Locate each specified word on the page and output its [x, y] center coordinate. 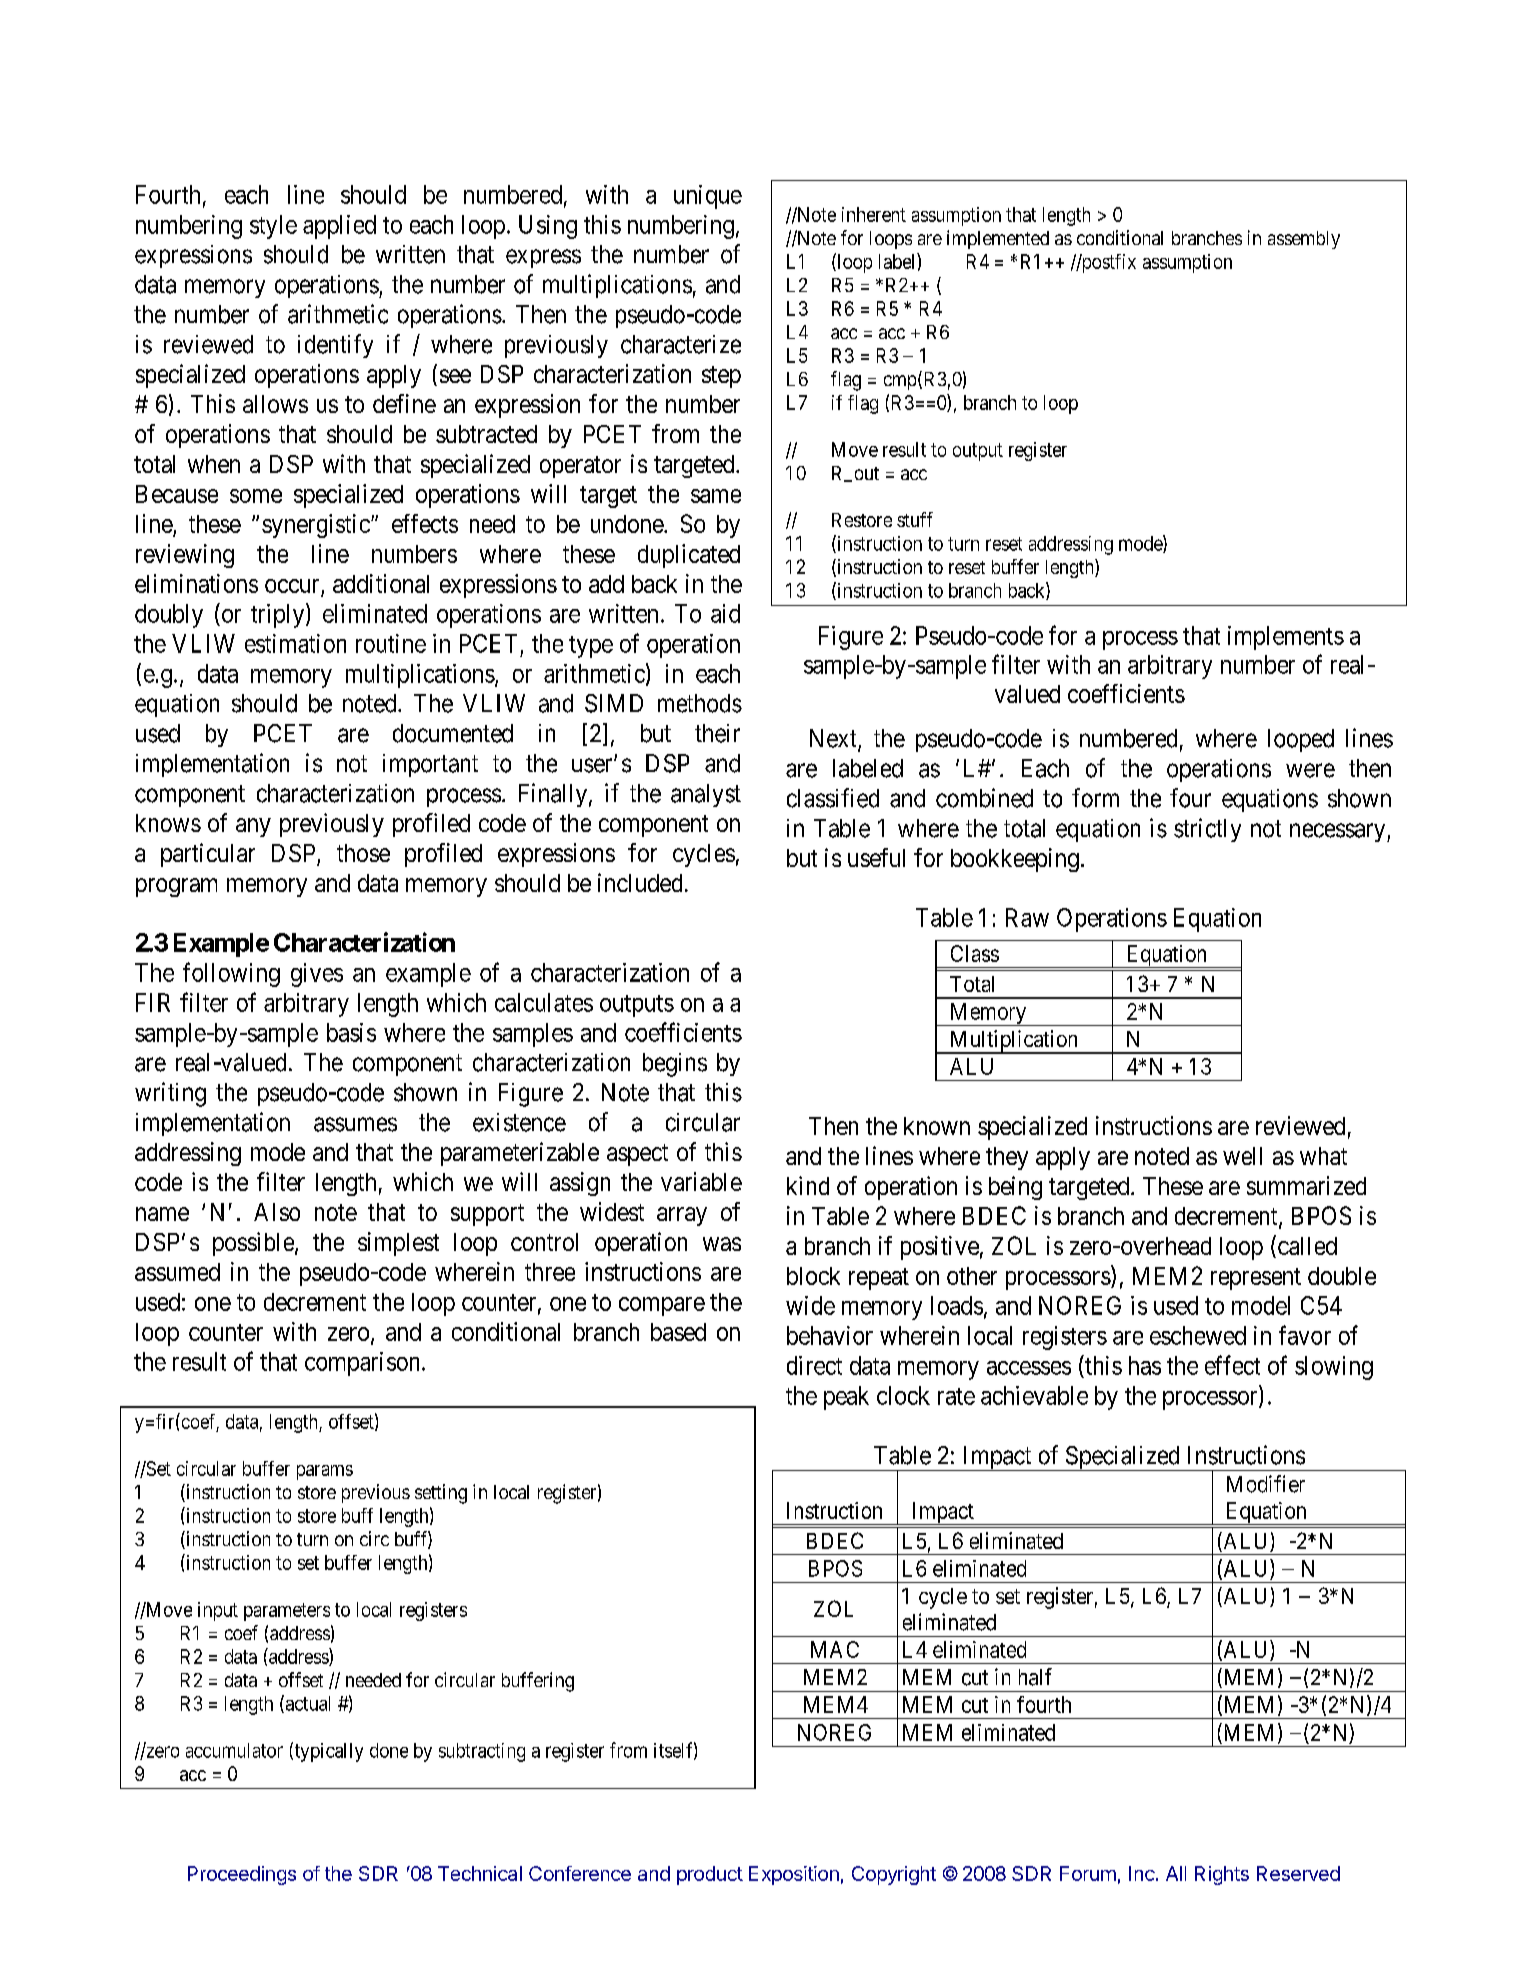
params [325, 1472]
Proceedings [242, 1875]
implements [1286, 638]
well [1242, 1156]
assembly [1304, 240]
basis [351, 1032]
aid [725, 613]
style [273, 227]
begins [675, 1065]
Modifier [1266, 1484]
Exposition [794, 1875]
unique [708, 197]
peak [846, 1398]
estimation [295, 643]
